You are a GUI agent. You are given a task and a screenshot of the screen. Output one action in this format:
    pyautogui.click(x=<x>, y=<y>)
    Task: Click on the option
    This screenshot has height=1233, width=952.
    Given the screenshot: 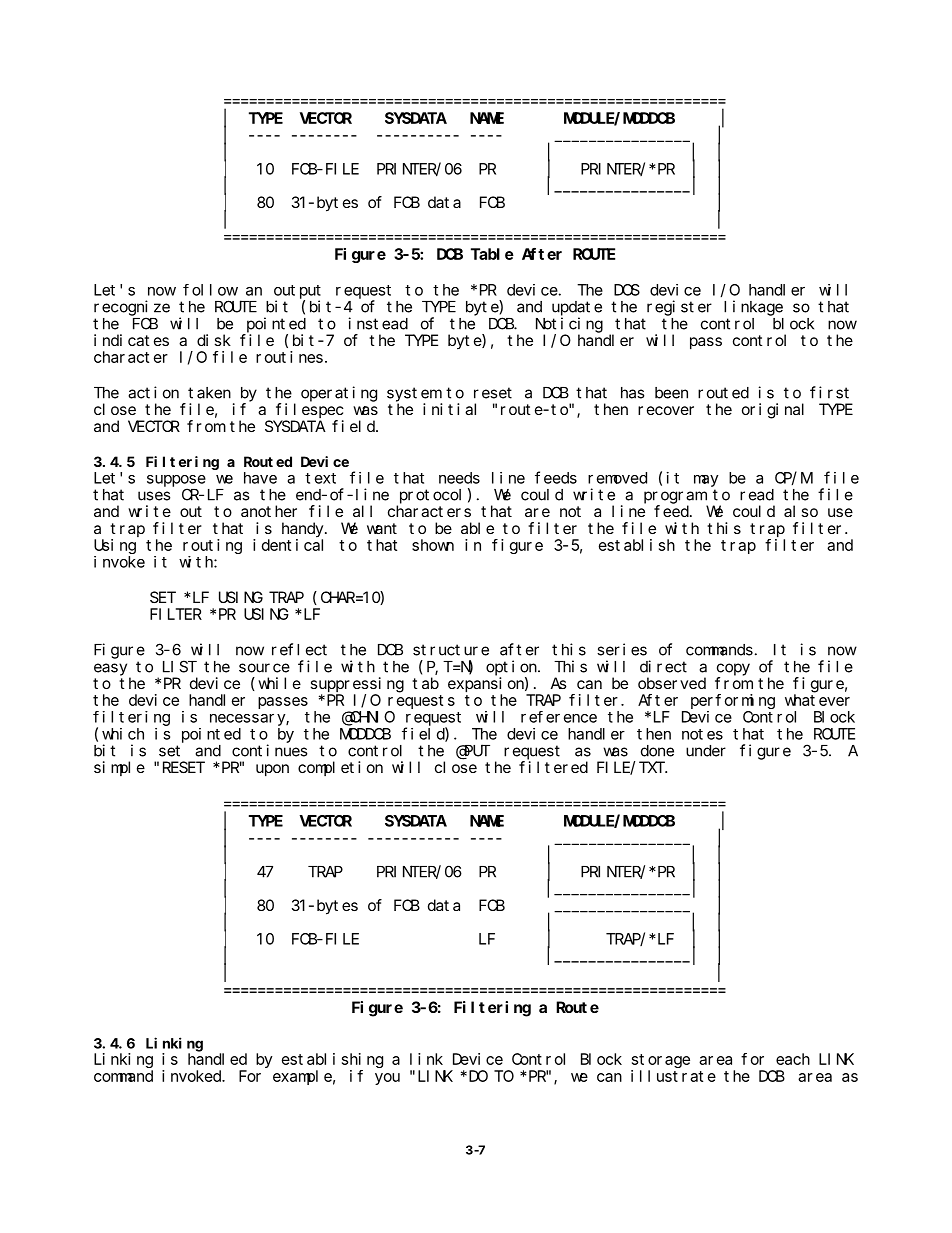 What is the action you would take?
    pyautogui.click(x=513, y=668)
